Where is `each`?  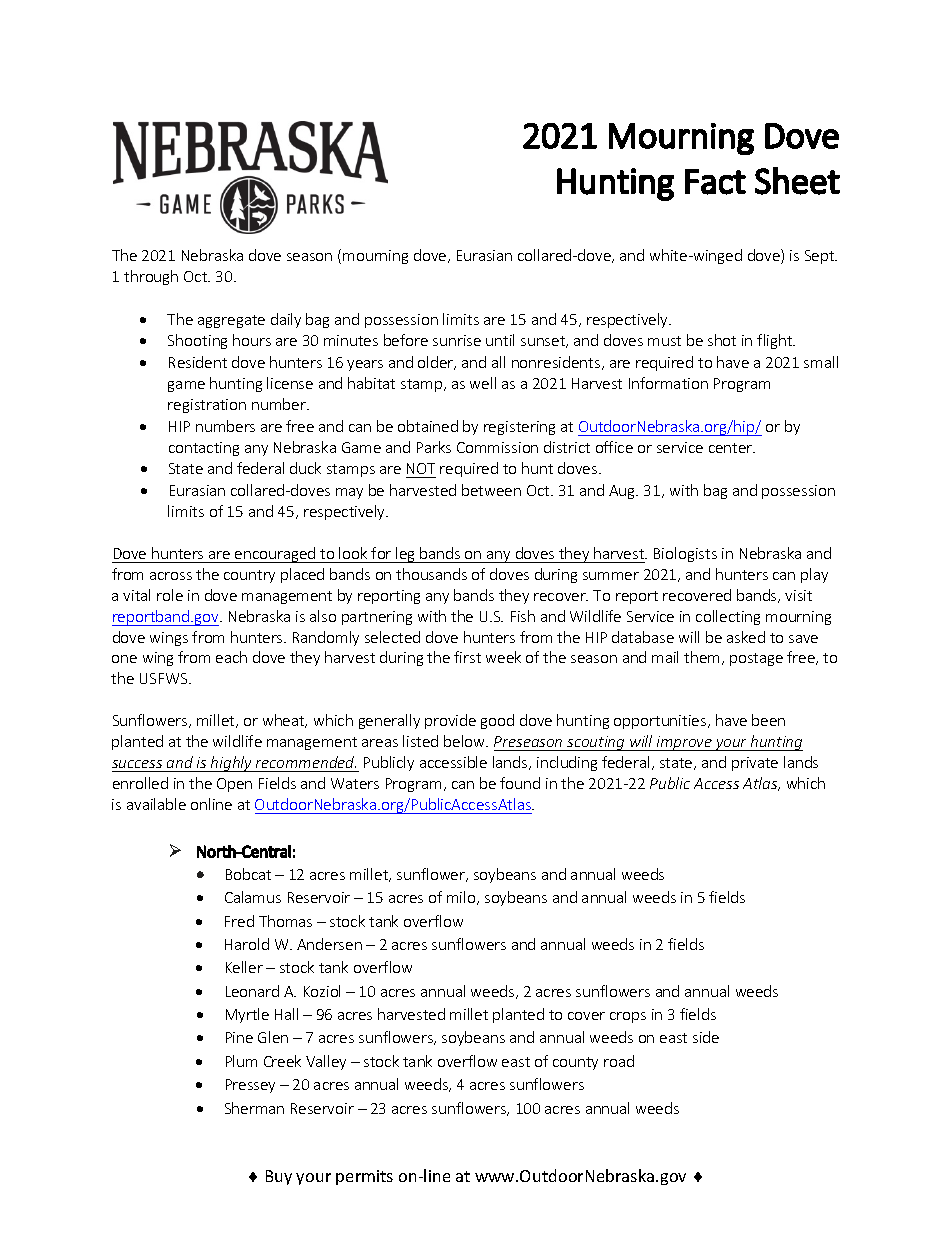 each is located at coordinates (231, 657).
